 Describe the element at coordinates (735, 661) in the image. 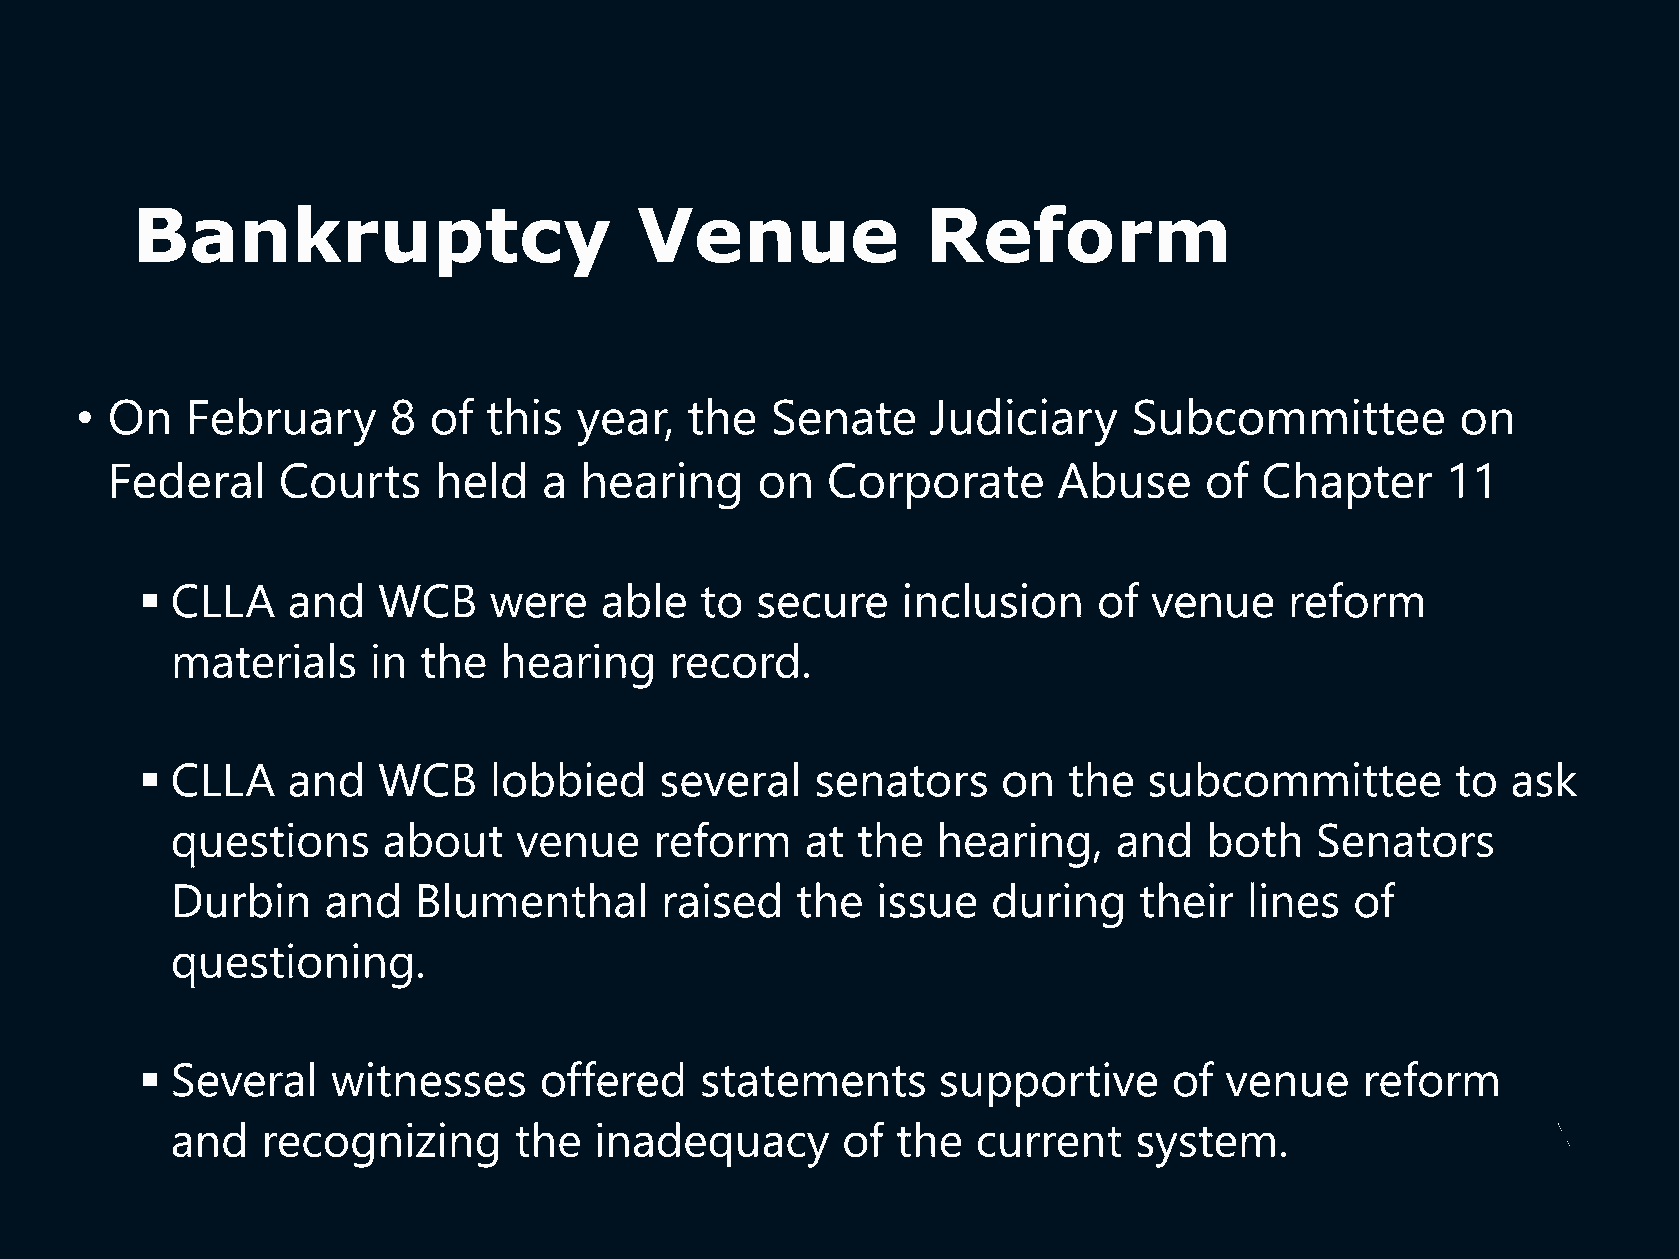

I see `record` at that location.
